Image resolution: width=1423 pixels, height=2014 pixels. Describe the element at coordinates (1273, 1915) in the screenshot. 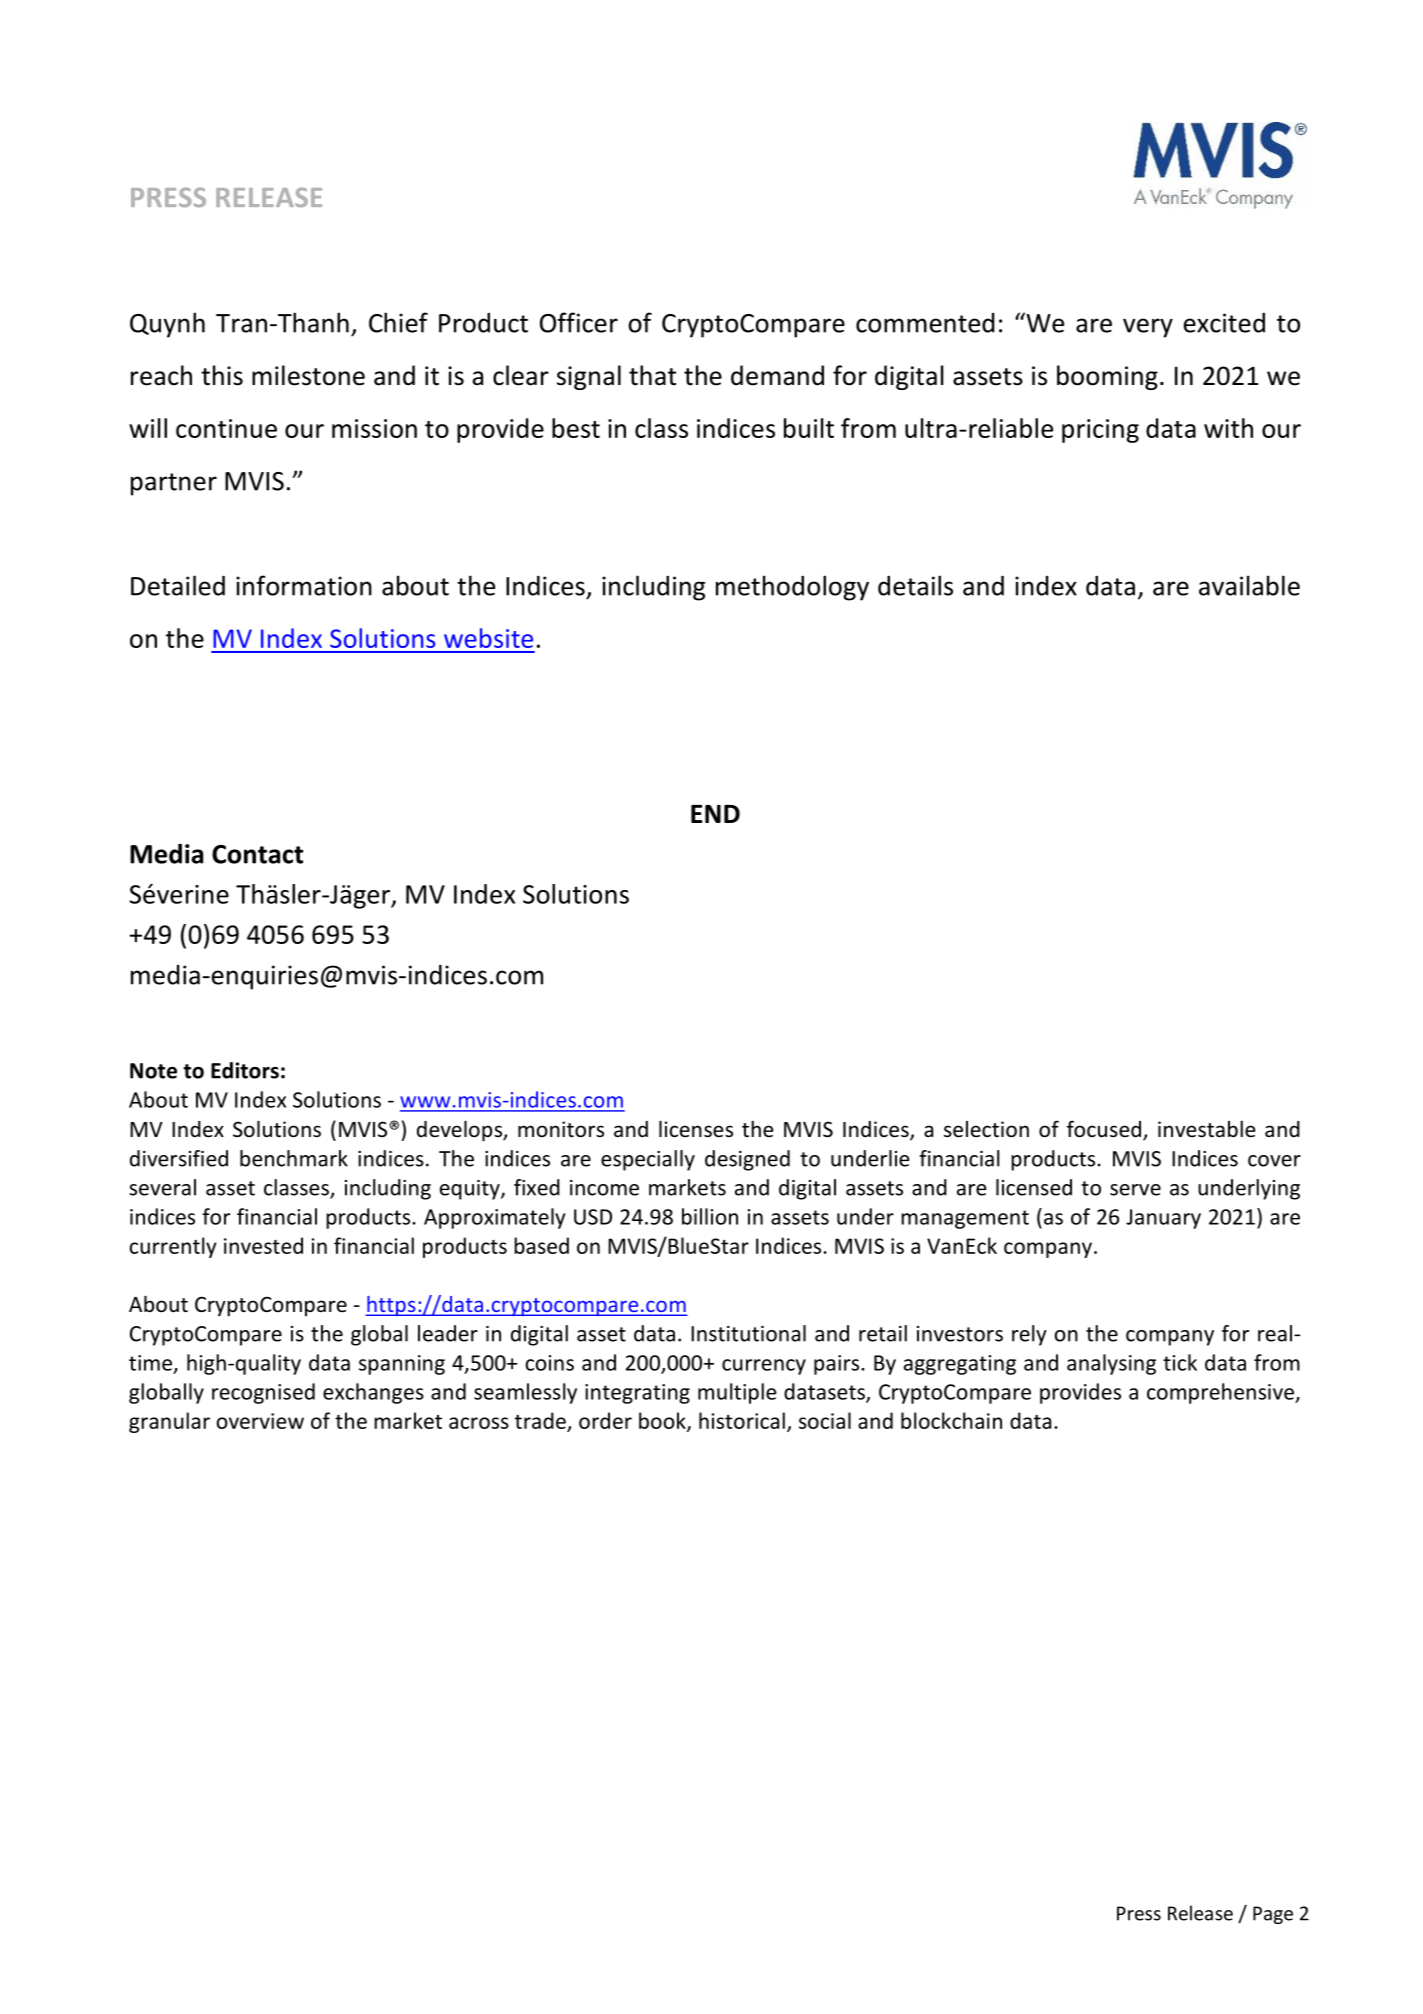

I see `Page` at that location.
